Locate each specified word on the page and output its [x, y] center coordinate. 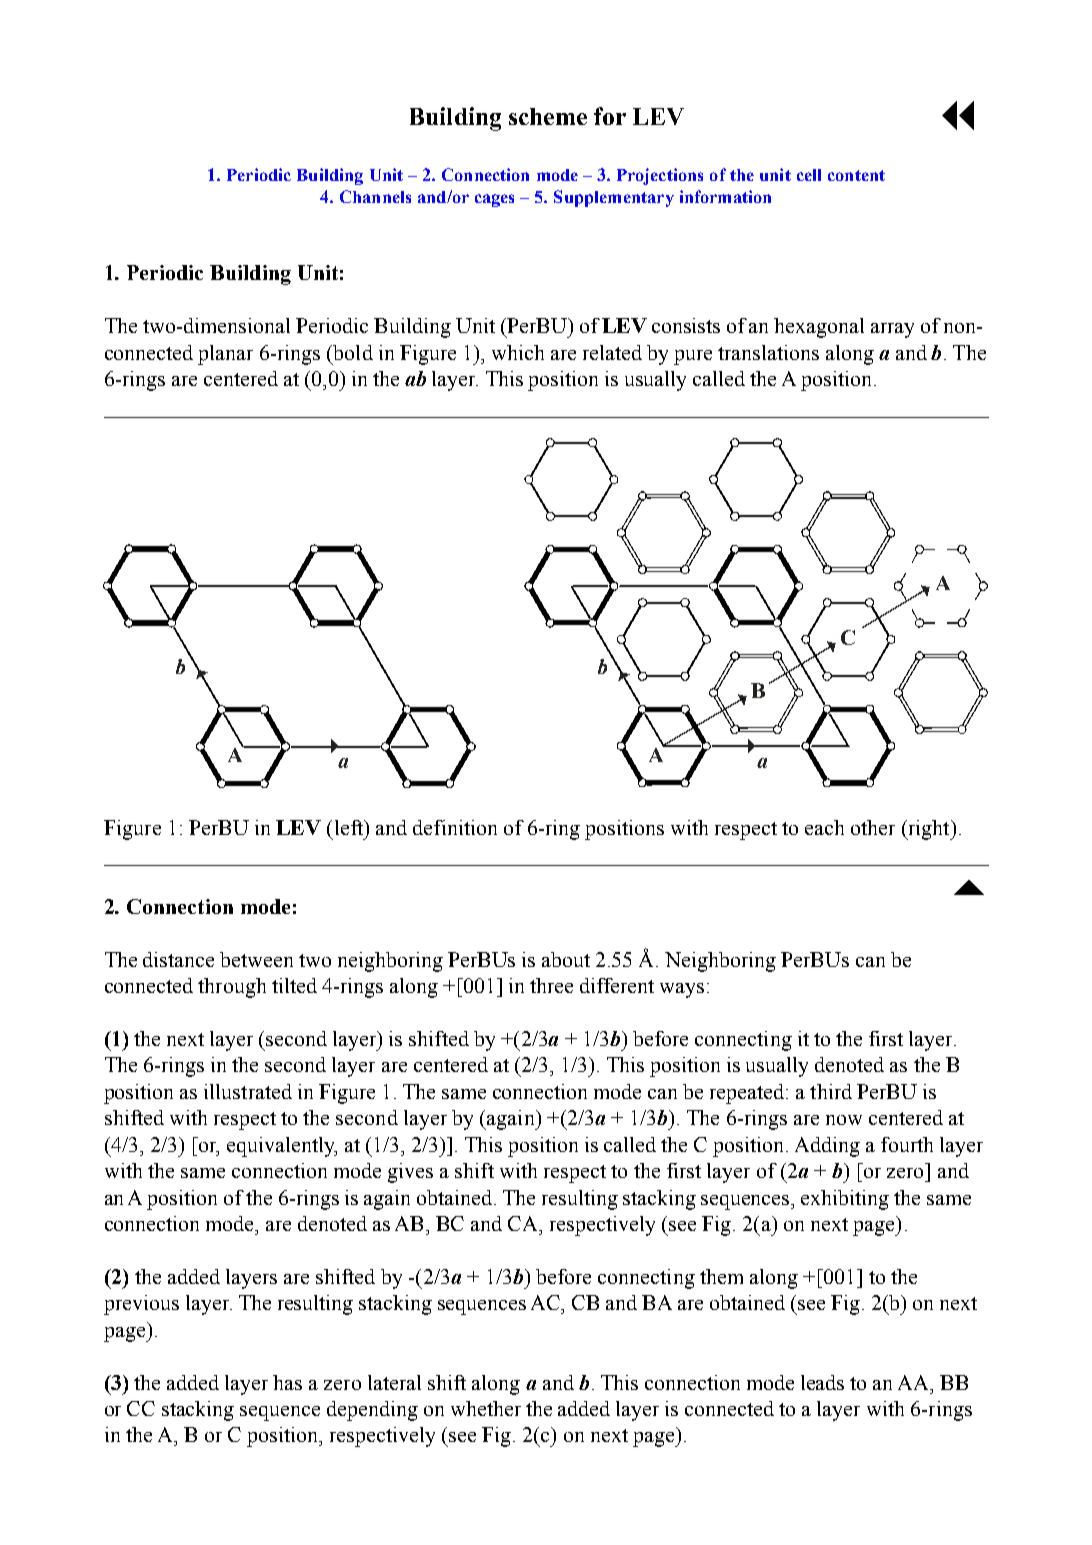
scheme [548, 116]
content [856, 175]
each [824, 827]
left [350, 827]
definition [455, 827]
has [287, 1382]
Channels [375, 196]
